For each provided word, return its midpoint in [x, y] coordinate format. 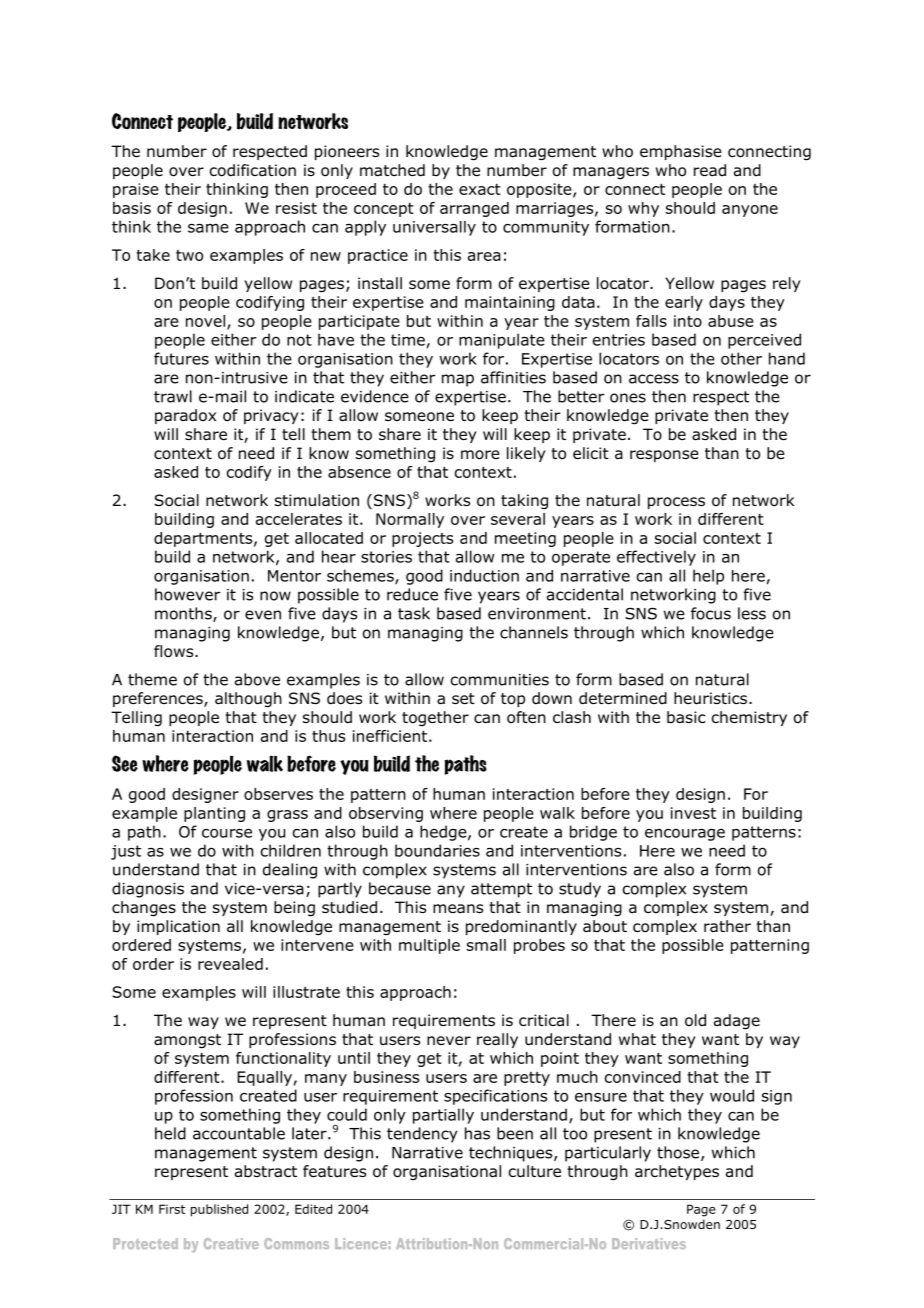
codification [253, 170]
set [463, 698]
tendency [422, 1135]
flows [175, 651]
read [710, 170]
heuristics [710, 698]
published [219, 1210]
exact [480, 189]
